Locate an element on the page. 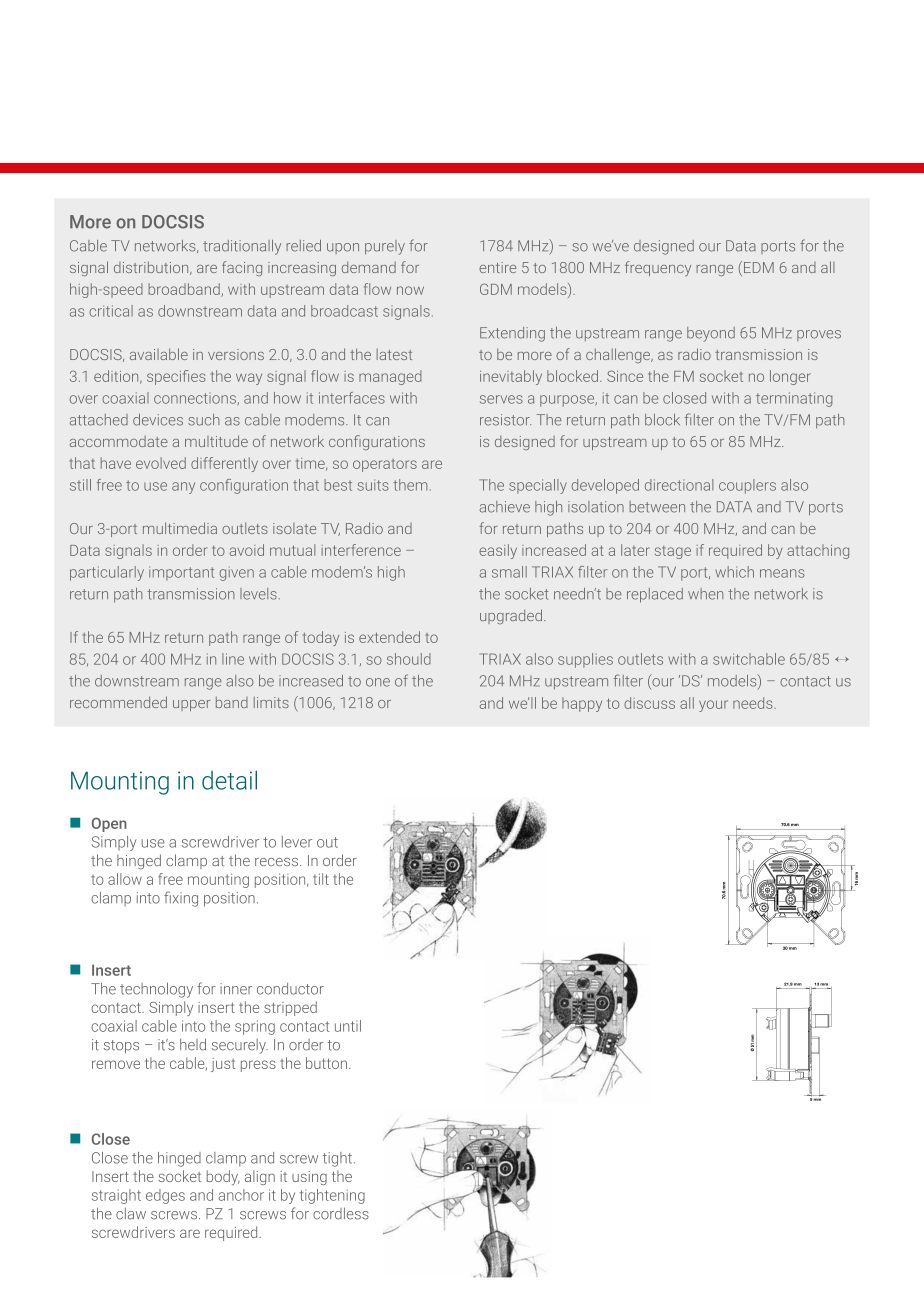  edges is located at coordinates (165, 1196).
